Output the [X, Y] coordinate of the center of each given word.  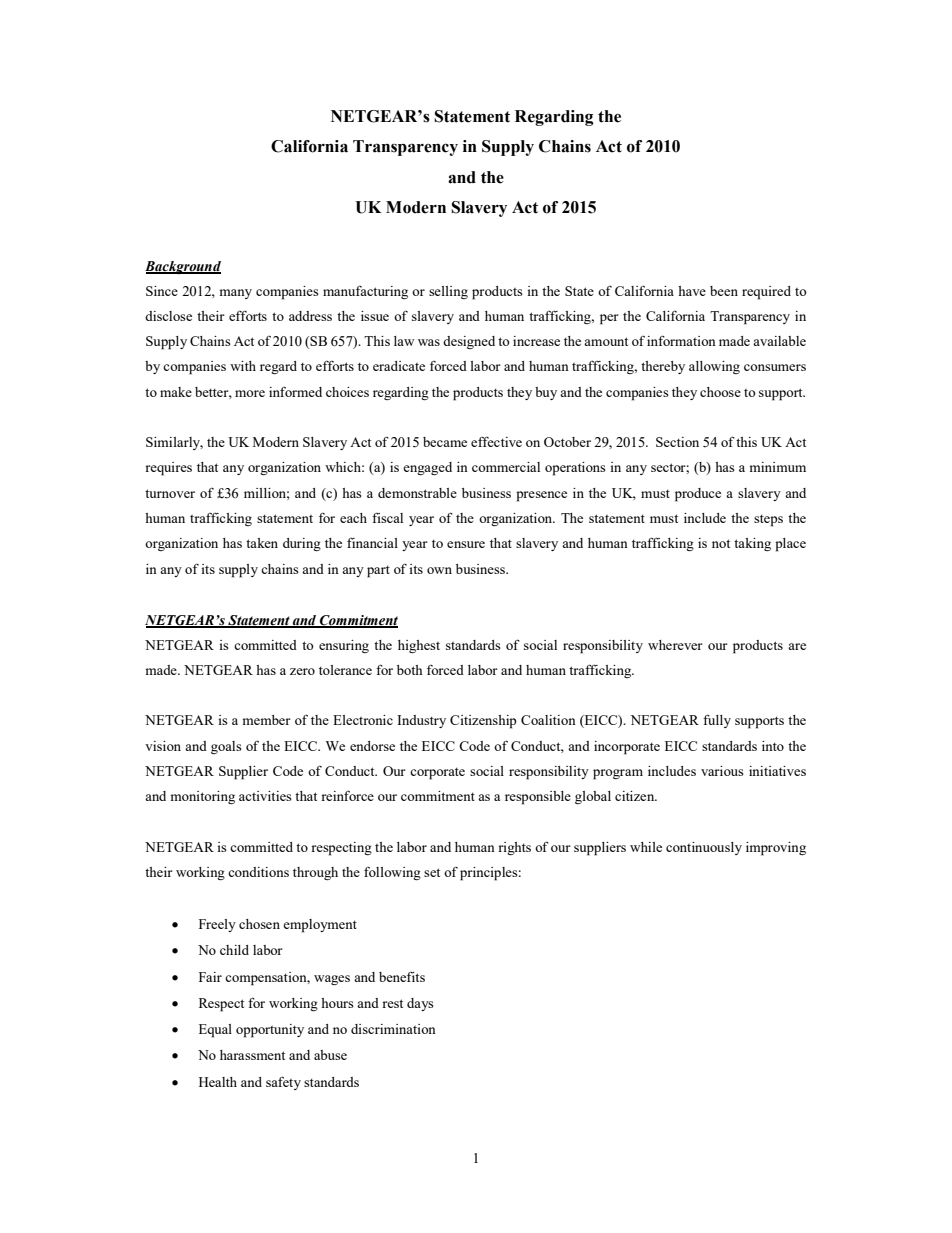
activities [265, 796]
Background [183, 268]
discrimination [393, 1029]
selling [448, 292]
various [722, 771]
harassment [252, 1055]
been [724, 291]
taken [262, 543]
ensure [466, 544]
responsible [538, 798]
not [721, 543]
